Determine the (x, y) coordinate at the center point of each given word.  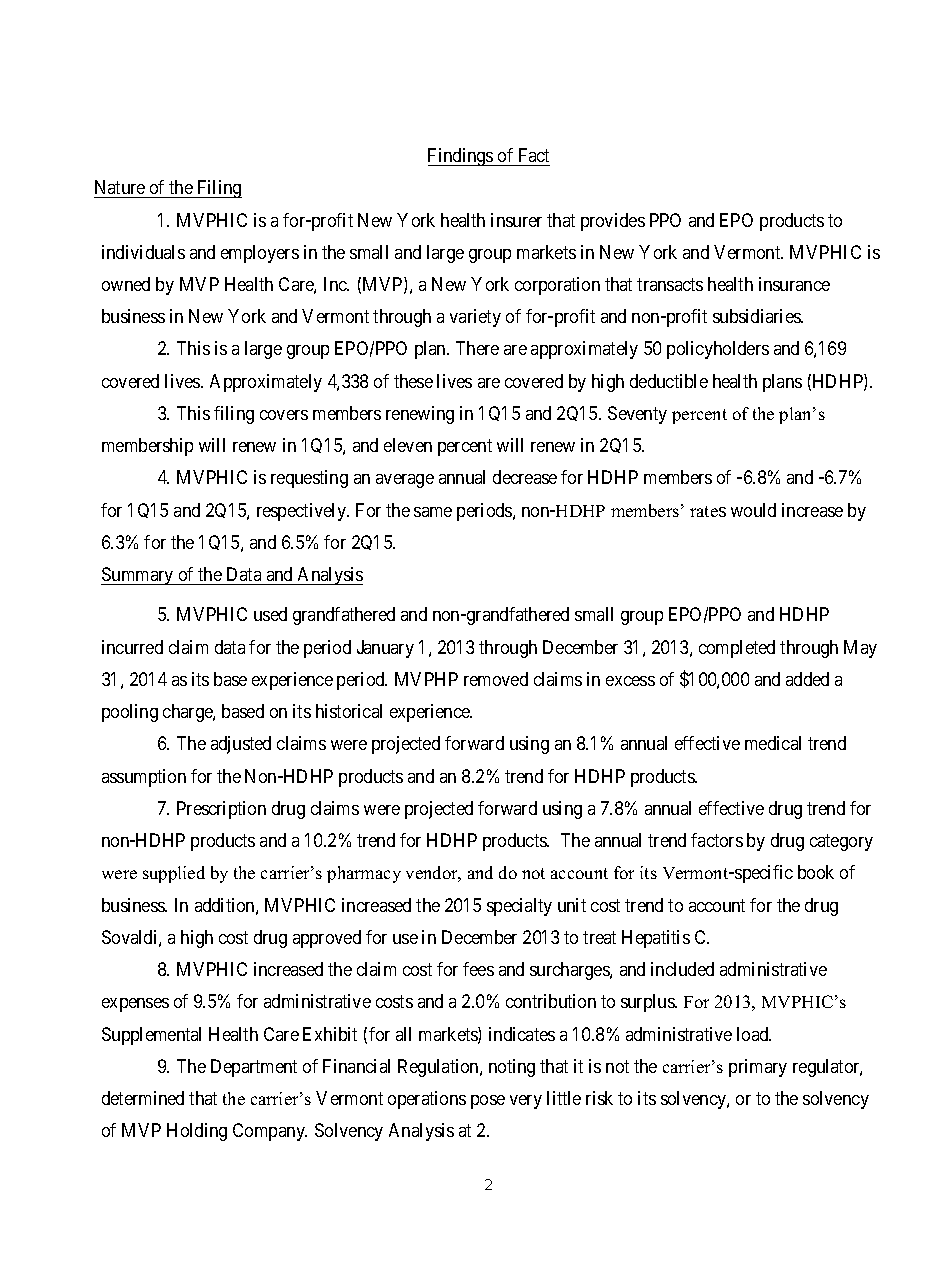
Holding (197, 1132)
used (270, 614)
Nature (120, 189)
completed (737, 649)
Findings (461, 157)
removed (496, 679)
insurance (794, 284)
